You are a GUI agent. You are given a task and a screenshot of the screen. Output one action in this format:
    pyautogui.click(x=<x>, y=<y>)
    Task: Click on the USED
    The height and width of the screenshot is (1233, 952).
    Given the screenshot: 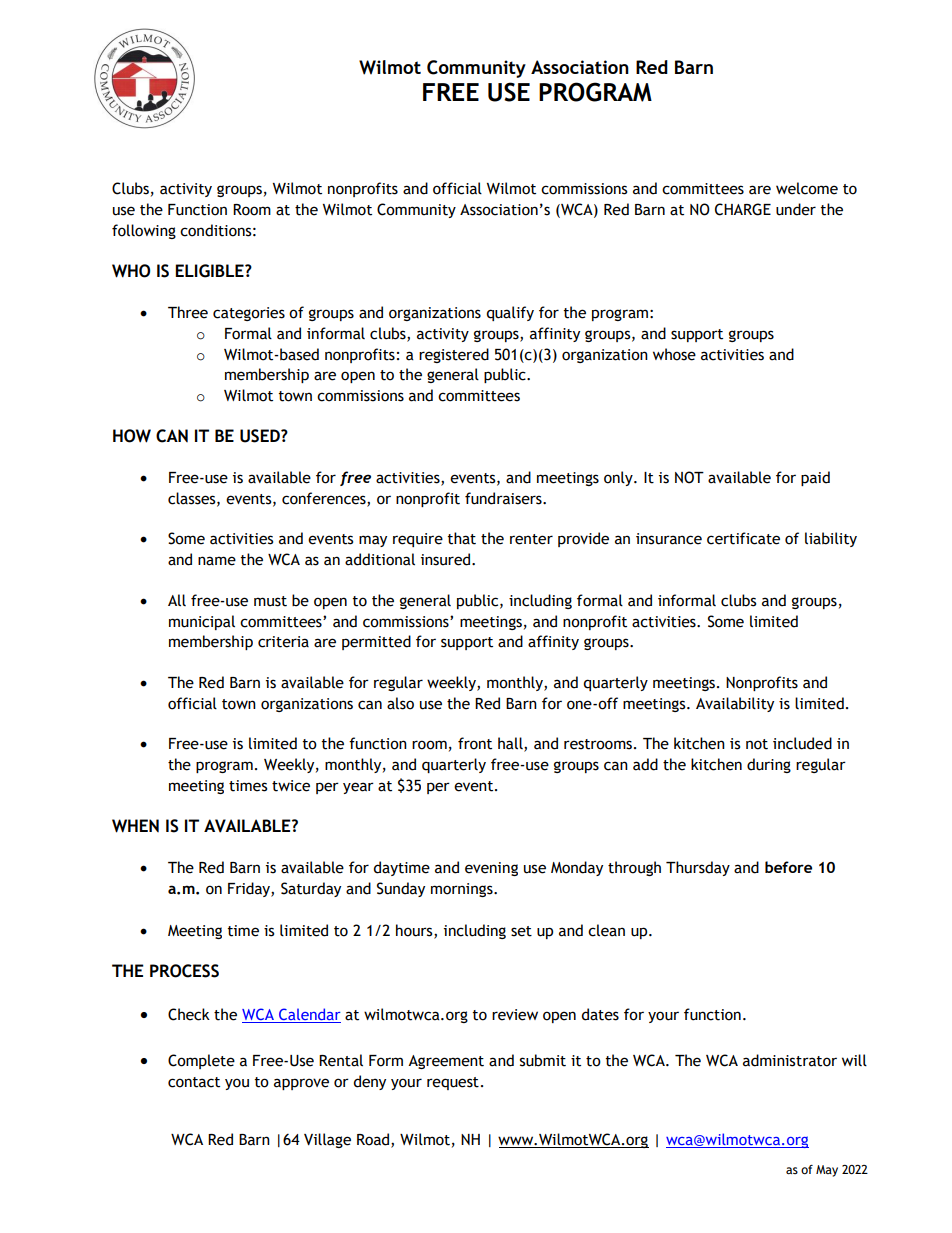 What is the action you would take?
    pyautogui.click(x=261, y=436)
